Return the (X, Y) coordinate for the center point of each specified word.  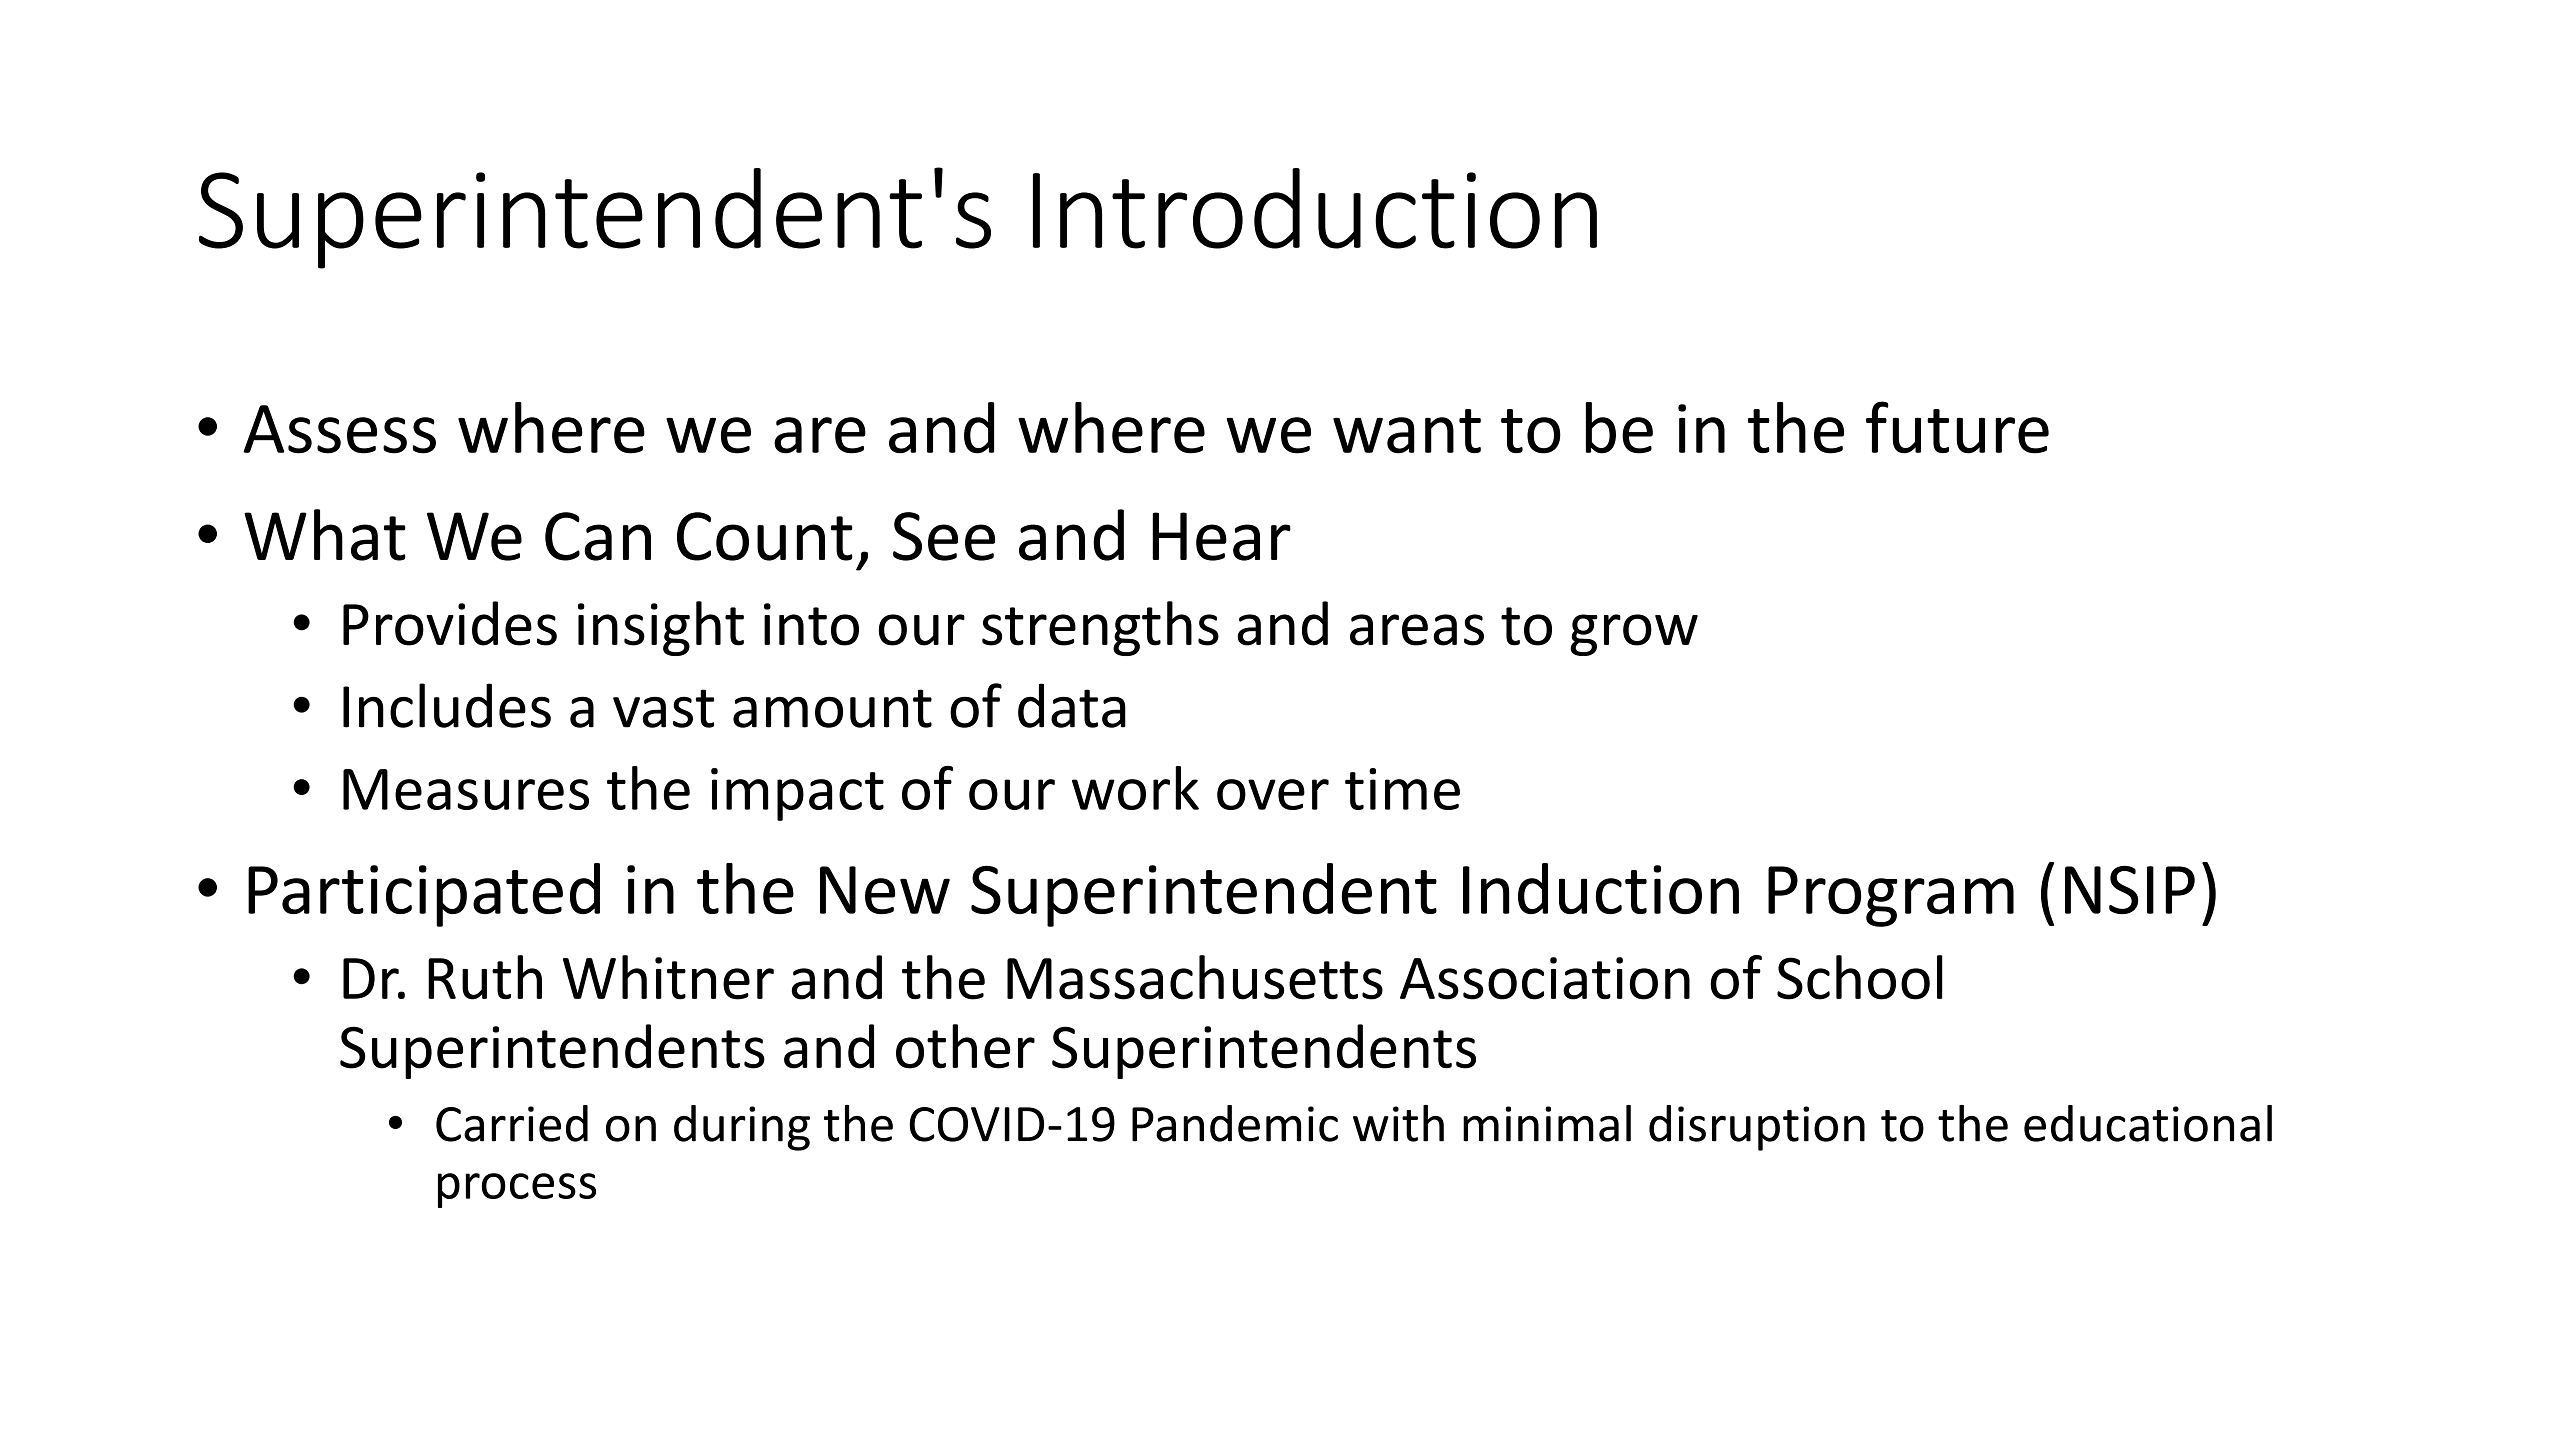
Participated (424, 895)
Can (598, 536)
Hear (1221, 536)
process (517, 1190)
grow (1634, 635)
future (1957, 427)
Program (1891, 896)
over (1273, 794)
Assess (339, 429)
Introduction (1315, 208)
